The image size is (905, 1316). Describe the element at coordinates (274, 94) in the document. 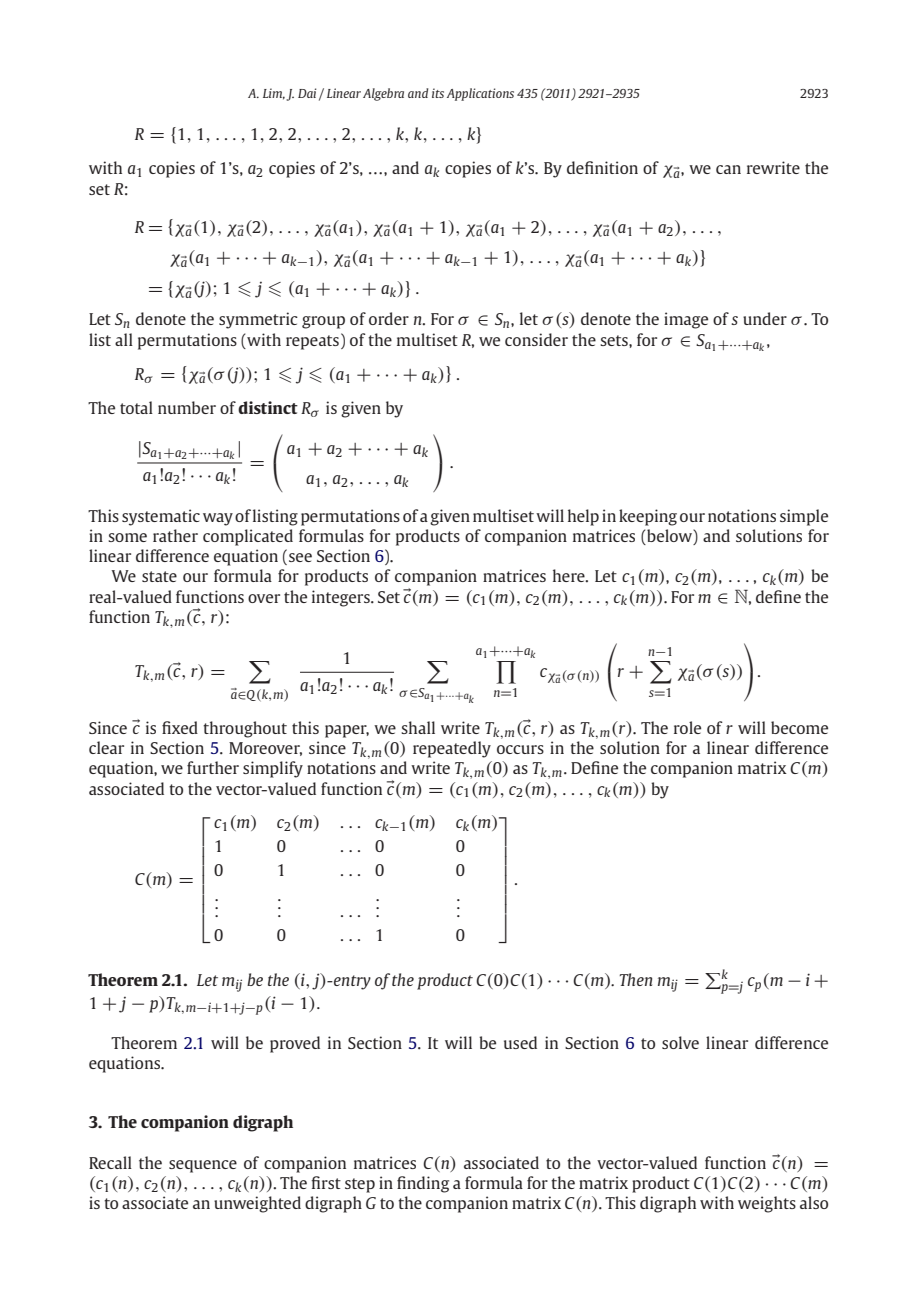

I see `Lim` at that location.
